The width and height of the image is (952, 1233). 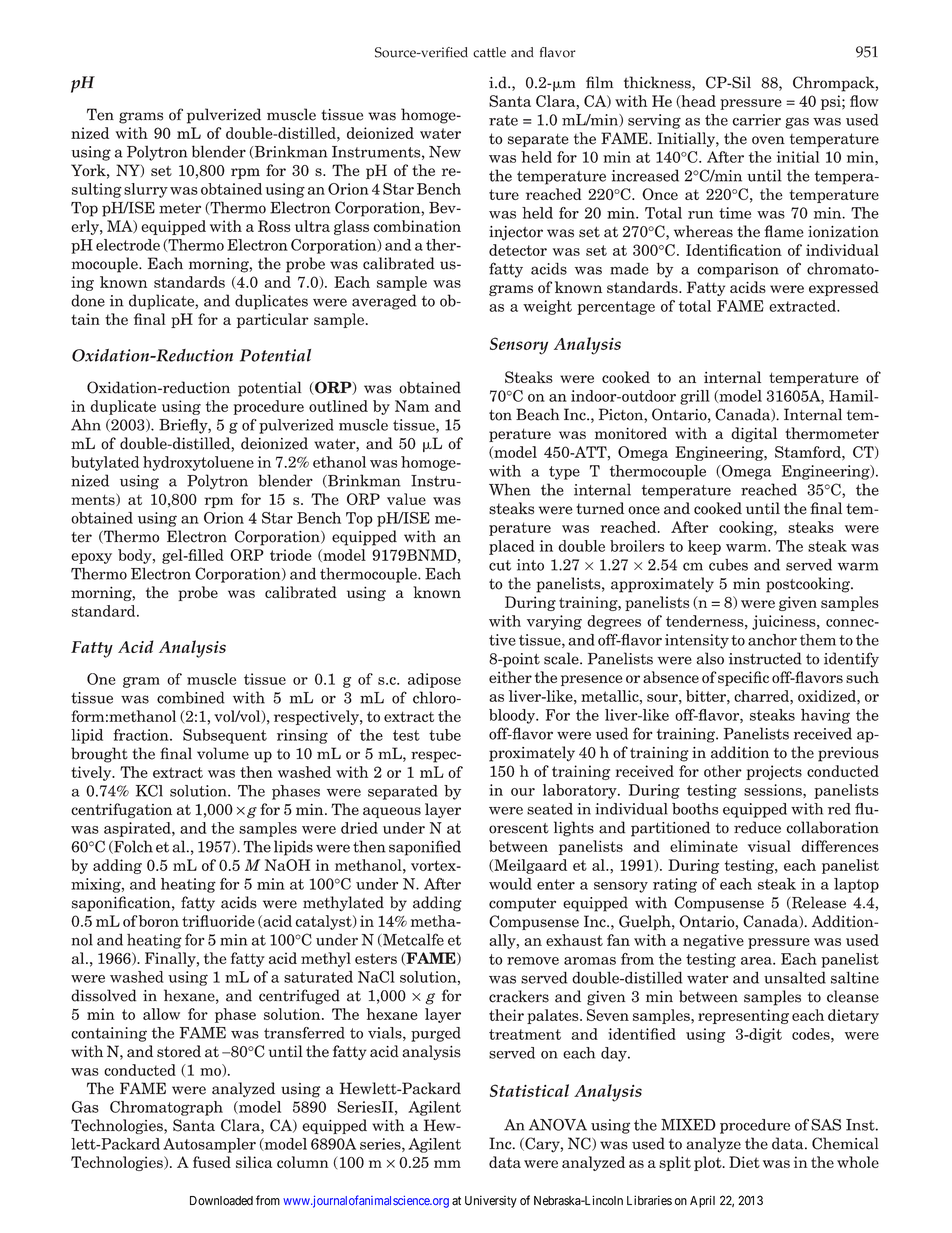 What do you see at coordinates (757, 827) in the image?
I see `reduce` at bounding box center [757, 827].
